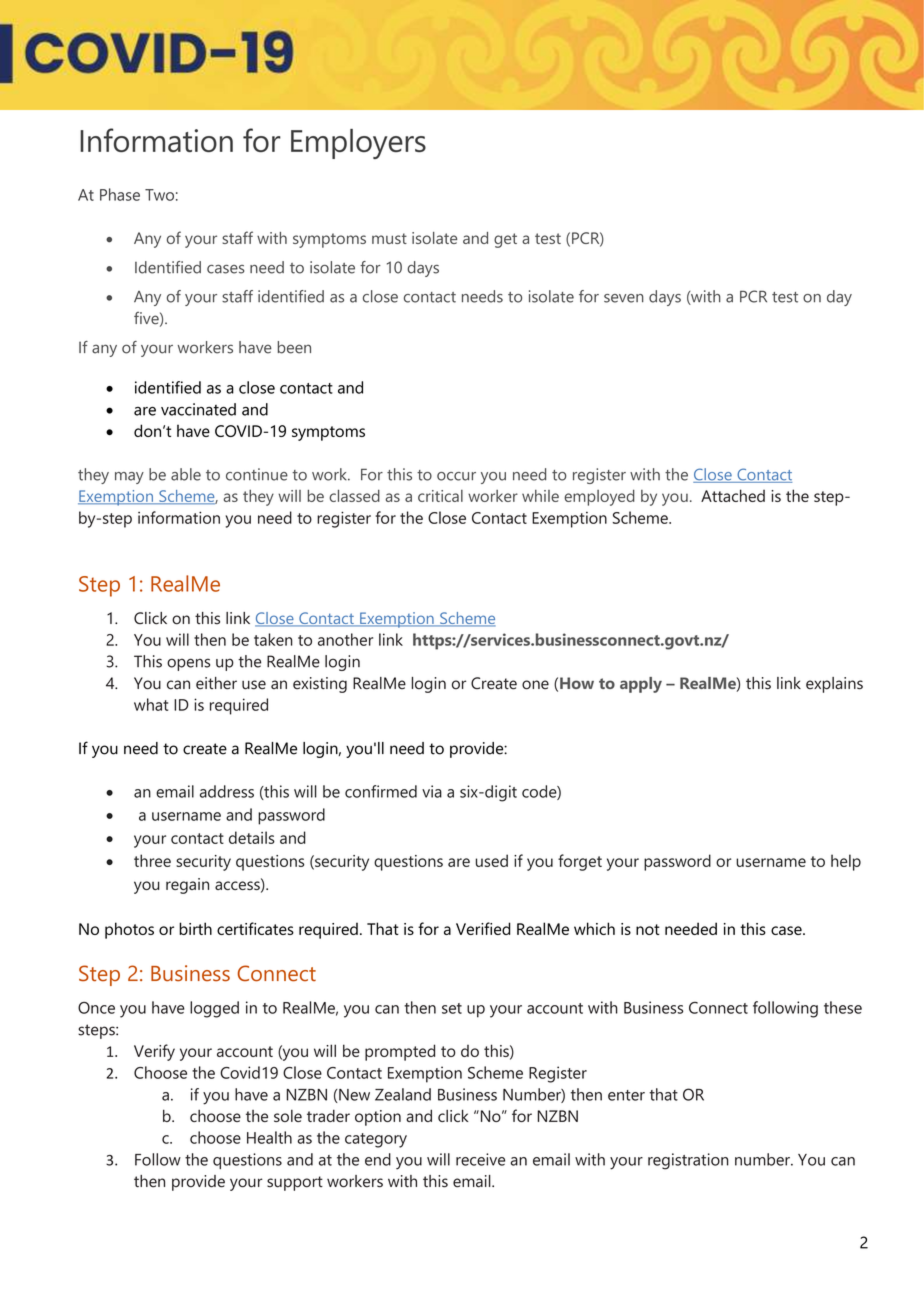 This screenshot has height=1307, width=924. Describe the element at coordinates (483, 928) in the screenshot. I see `Verified` at that location.
